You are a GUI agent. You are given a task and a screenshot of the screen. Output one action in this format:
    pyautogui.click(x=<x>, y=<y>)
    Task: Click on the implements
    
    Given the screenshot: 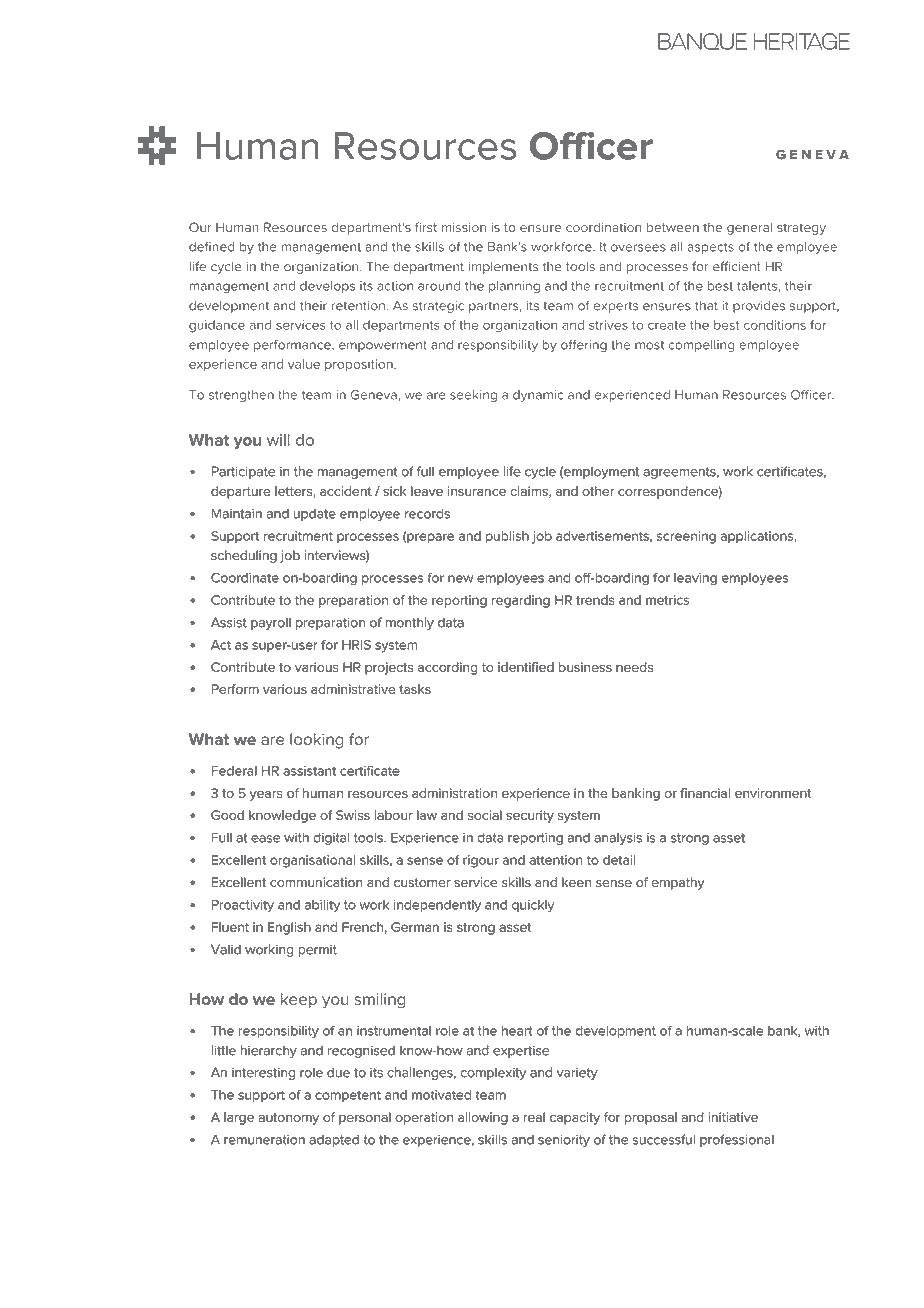 What is the action you would take?
    pyautogui.click(x=503, y=268)
